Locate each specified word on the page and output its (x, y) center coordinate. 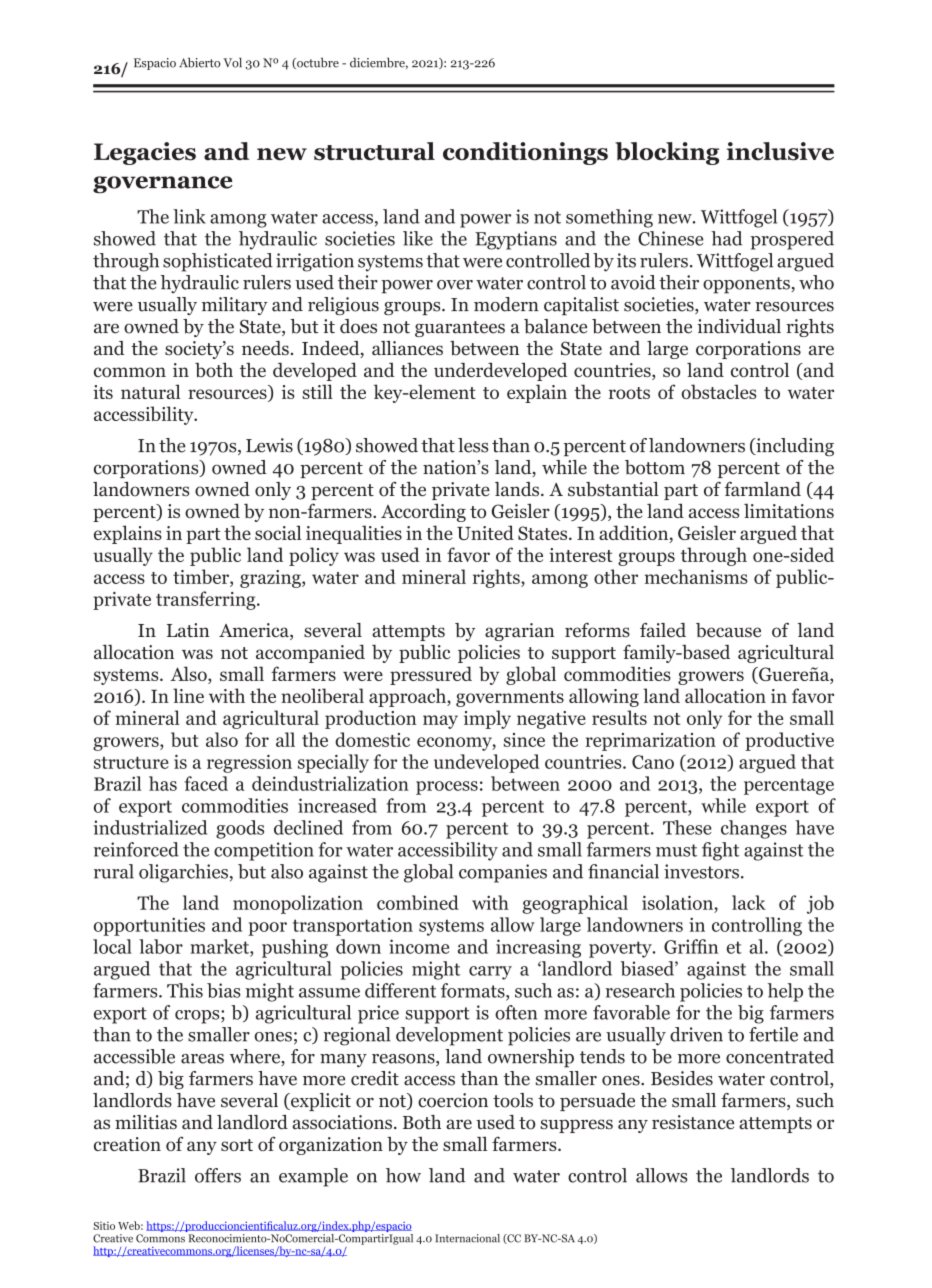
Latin (188, 630)
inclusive (780, 151)
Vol (232, 62)
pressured (431, 675)
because (728, 630)
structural (374, 151)
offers (218, 1175)
